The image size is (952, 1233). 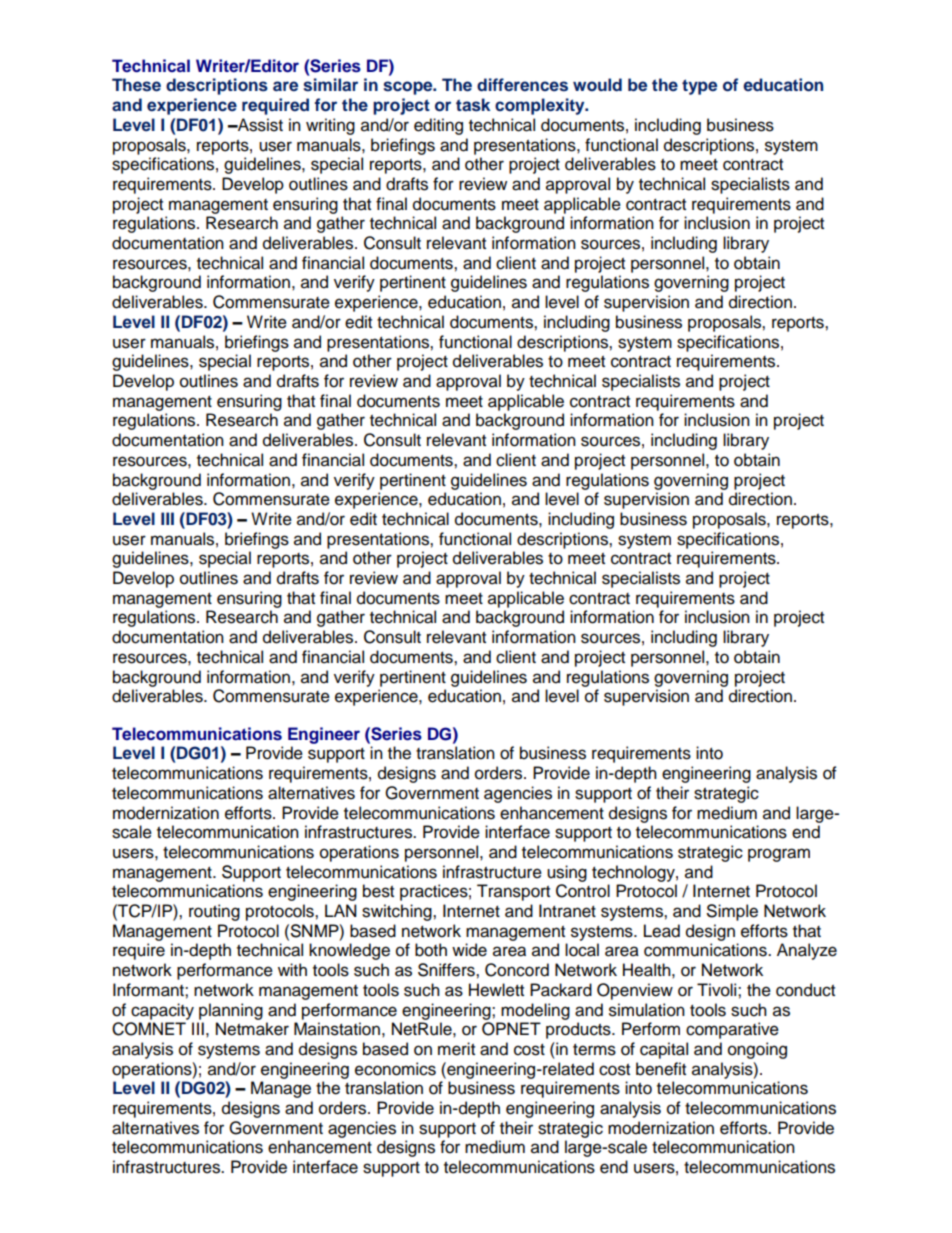 I want to click on task, so click(x=473, y=105).
